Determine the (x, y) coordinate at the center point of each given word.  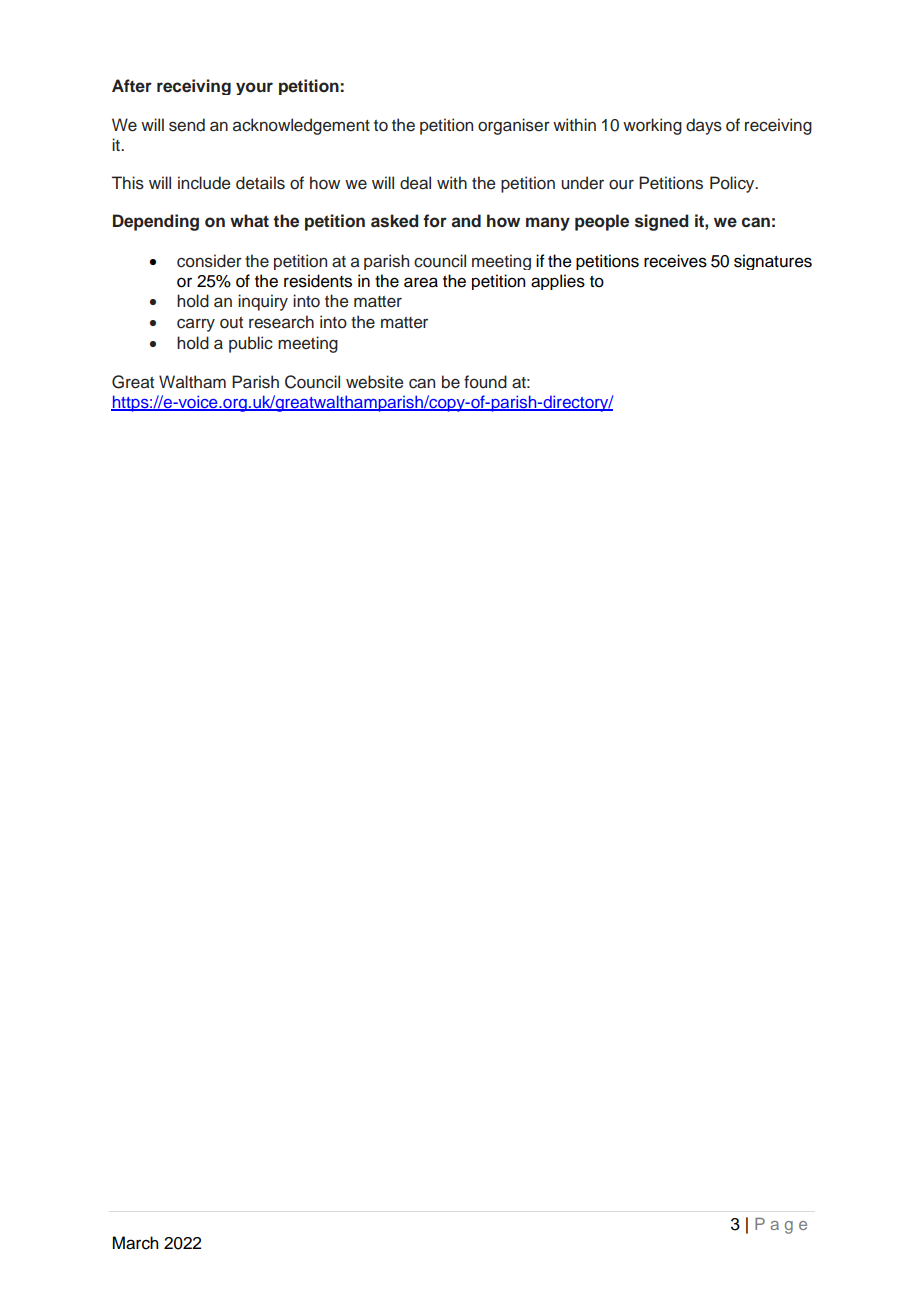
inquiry (263, 302)
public (251, 344)
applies (558, 282)
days (704, 126)
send (187, 125)
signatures (773, 262)
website (375, 382)
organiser (514, 126)
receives (675, 261)
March (135, 1243)
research (281, 322)
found (485, 382)
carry (196, 325)
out (231, 323)
